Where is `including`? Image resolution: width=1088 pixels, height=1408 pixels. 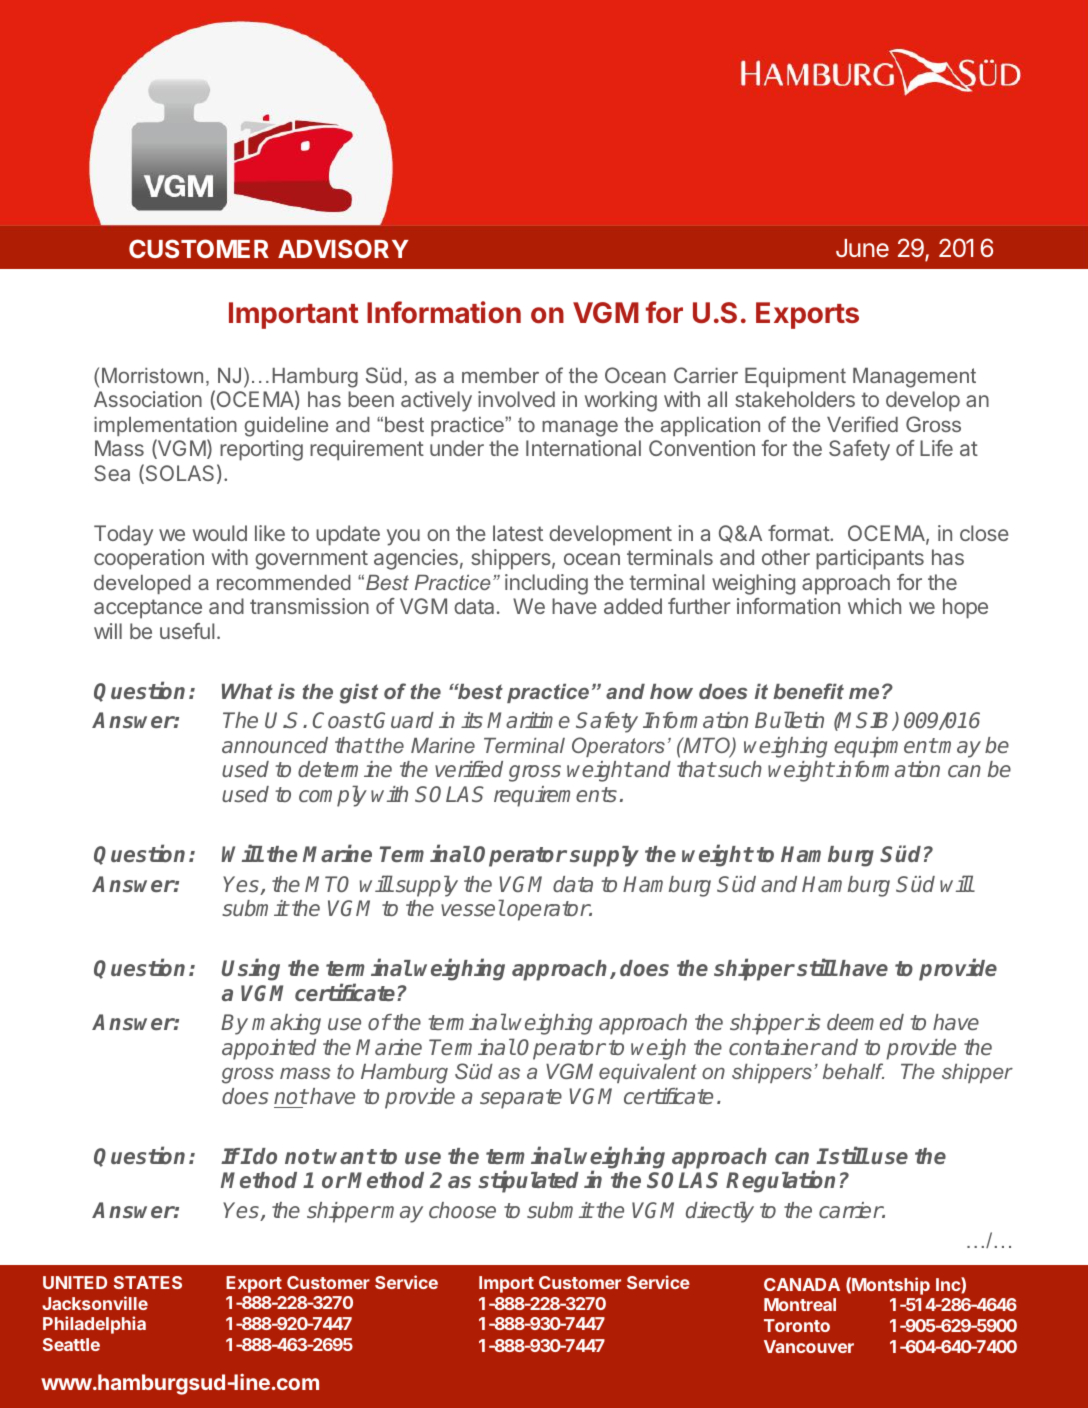
including is located at coordinates (546, 584).
